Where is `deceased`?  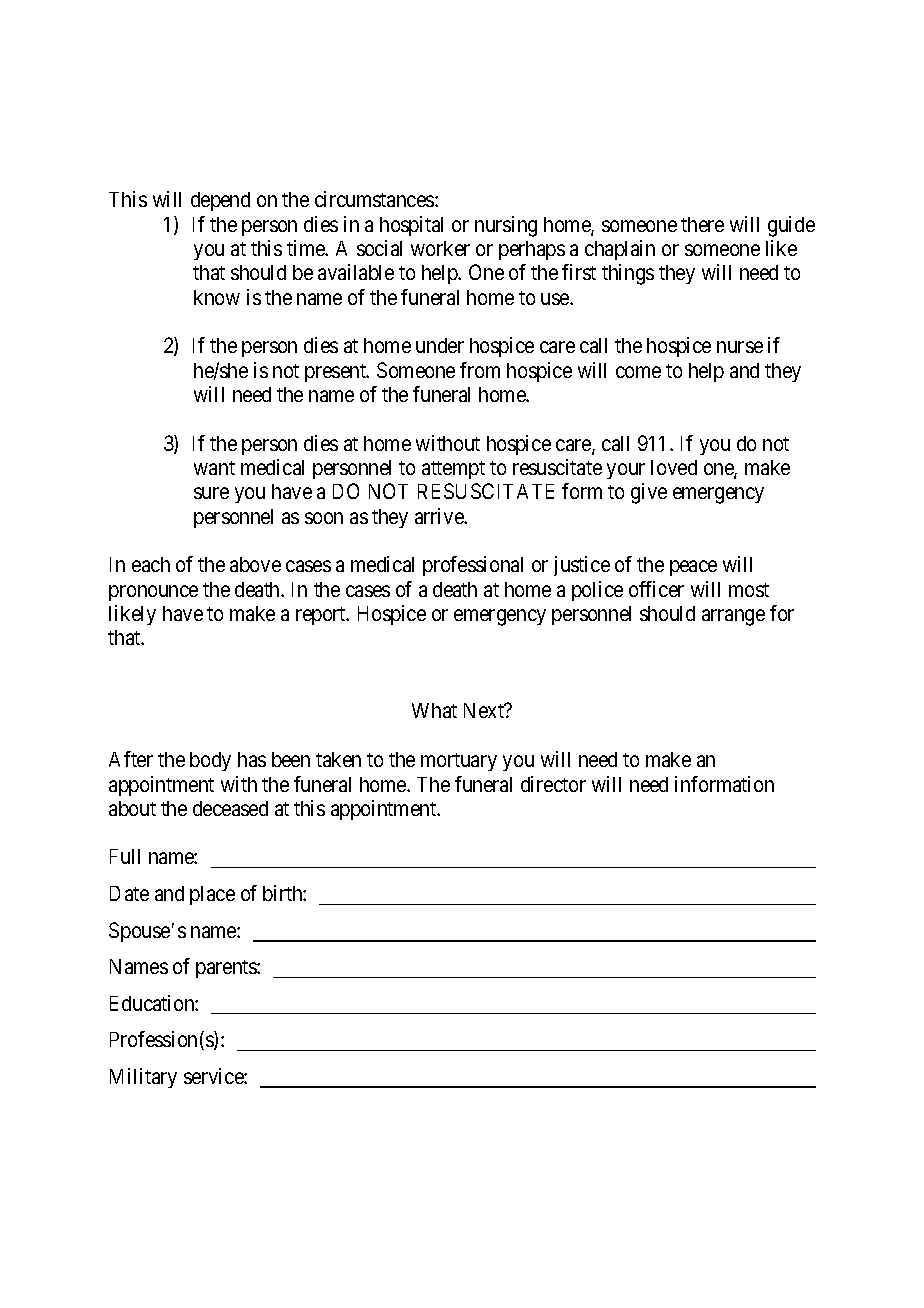 deceased is located at coordinates (230, 808).
